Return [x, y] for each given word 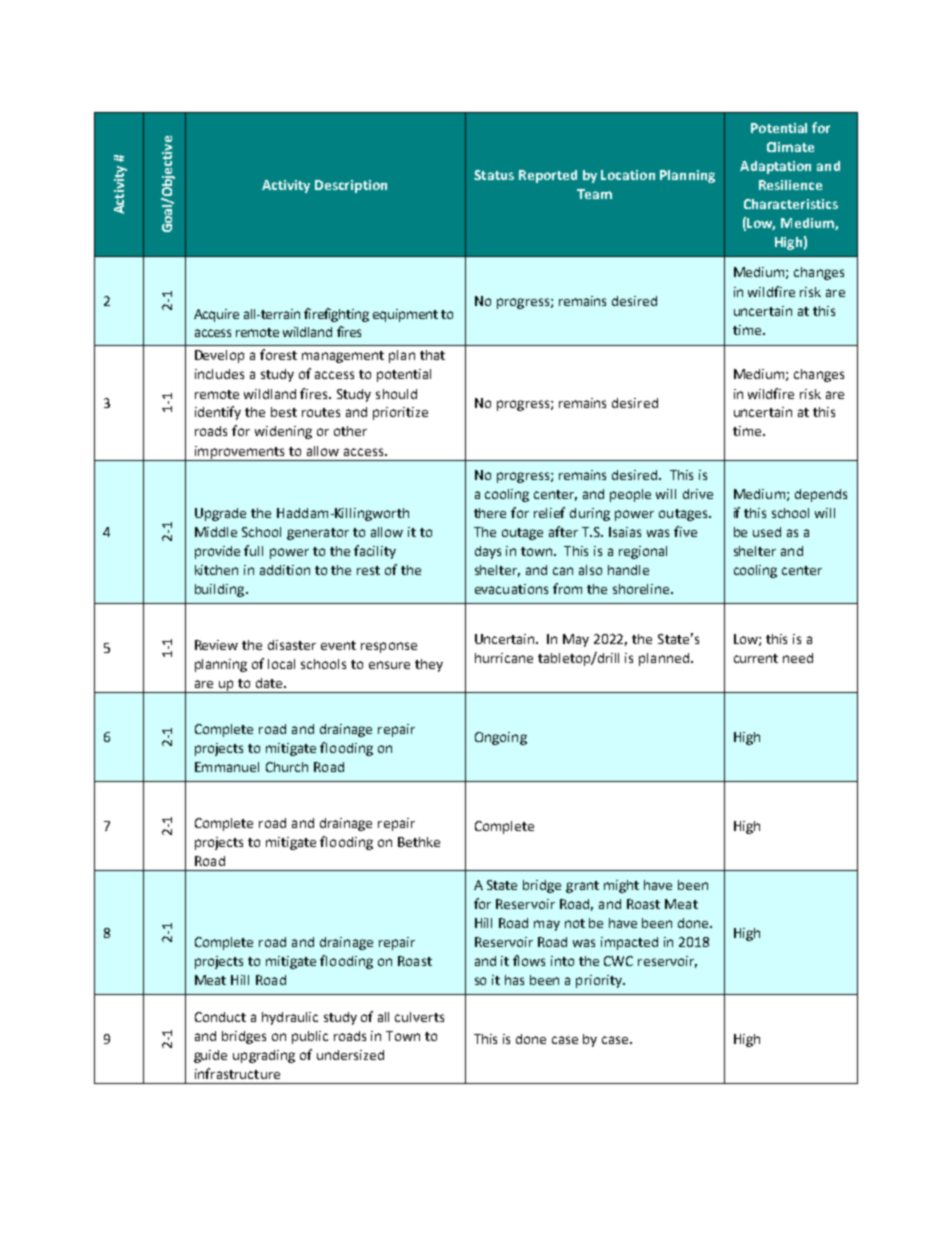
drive [698, 494]
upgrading [264, 1056]
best [284, 412]
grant [582, 887]
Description [351, 186]
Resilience [790, 185]
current [756, 658]
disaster [292, 645]
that [432, 355]
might [621, 886]
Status [494, 175]
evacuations [511, 589]
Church [287, 767]
